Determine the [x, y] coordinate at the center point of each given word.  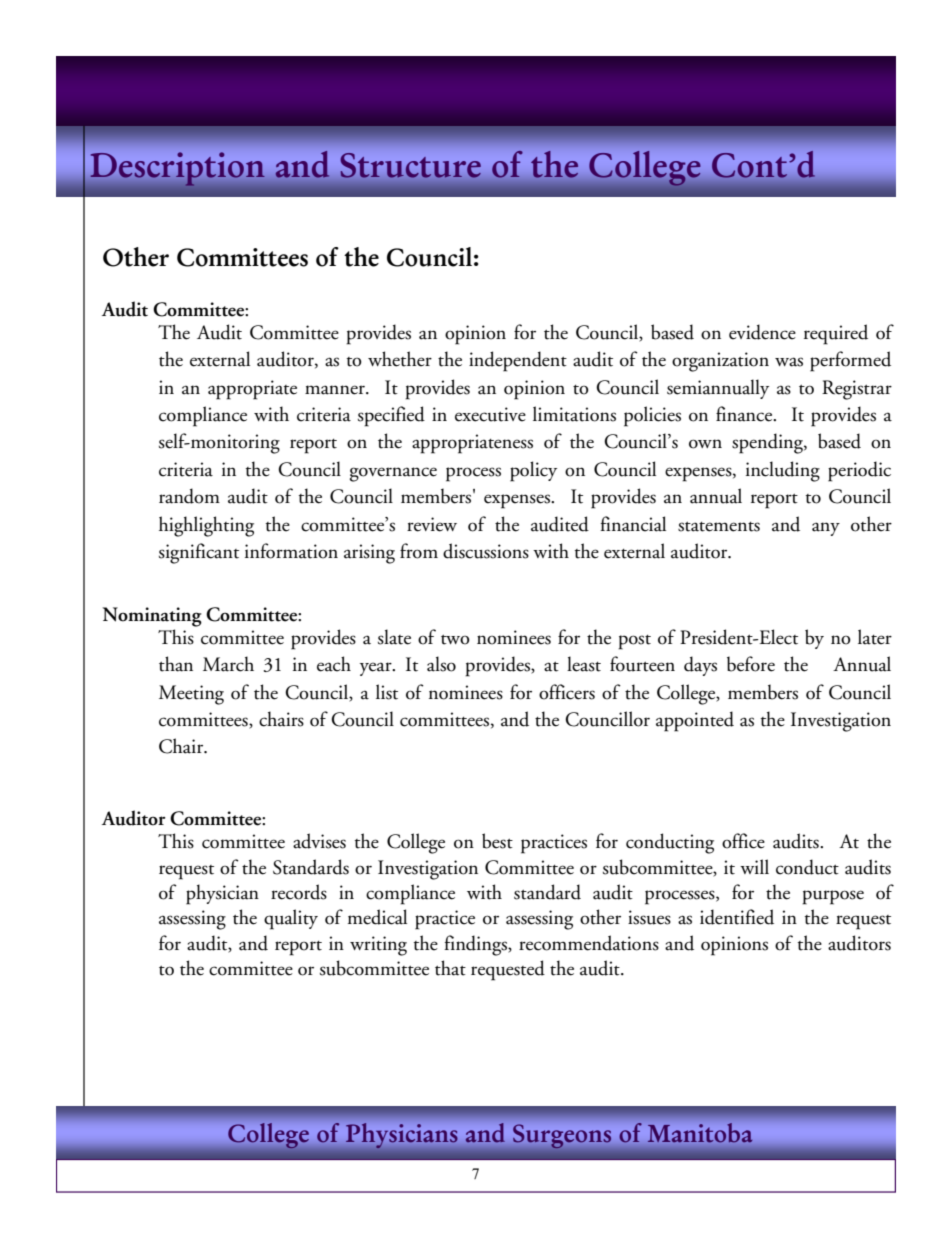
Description [177, 169]
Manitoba [700, 1132]
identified [737, 917]
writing [378, 946]
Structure [411, 165]
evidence [762, 332]
